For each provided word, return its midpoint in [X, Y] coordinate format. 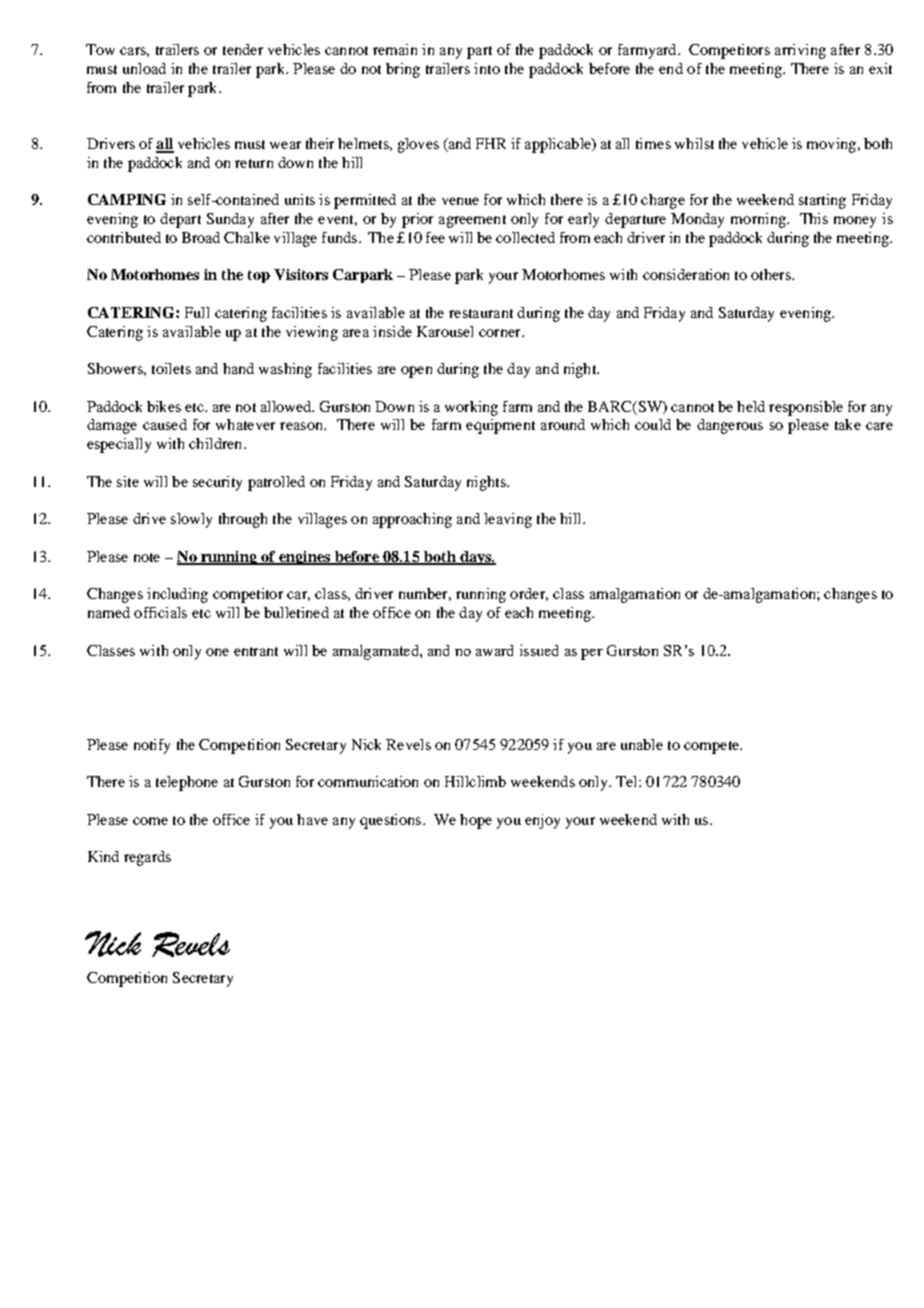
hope [476, 821]
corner [501, 333]
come [150, 821]
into [487, 68]
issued [539, 650]
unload [144, 68]
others [772, 274]
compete [713, 747]
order [529, 594]
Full [197, 312]
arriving [800, 51]
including [177, 595]
